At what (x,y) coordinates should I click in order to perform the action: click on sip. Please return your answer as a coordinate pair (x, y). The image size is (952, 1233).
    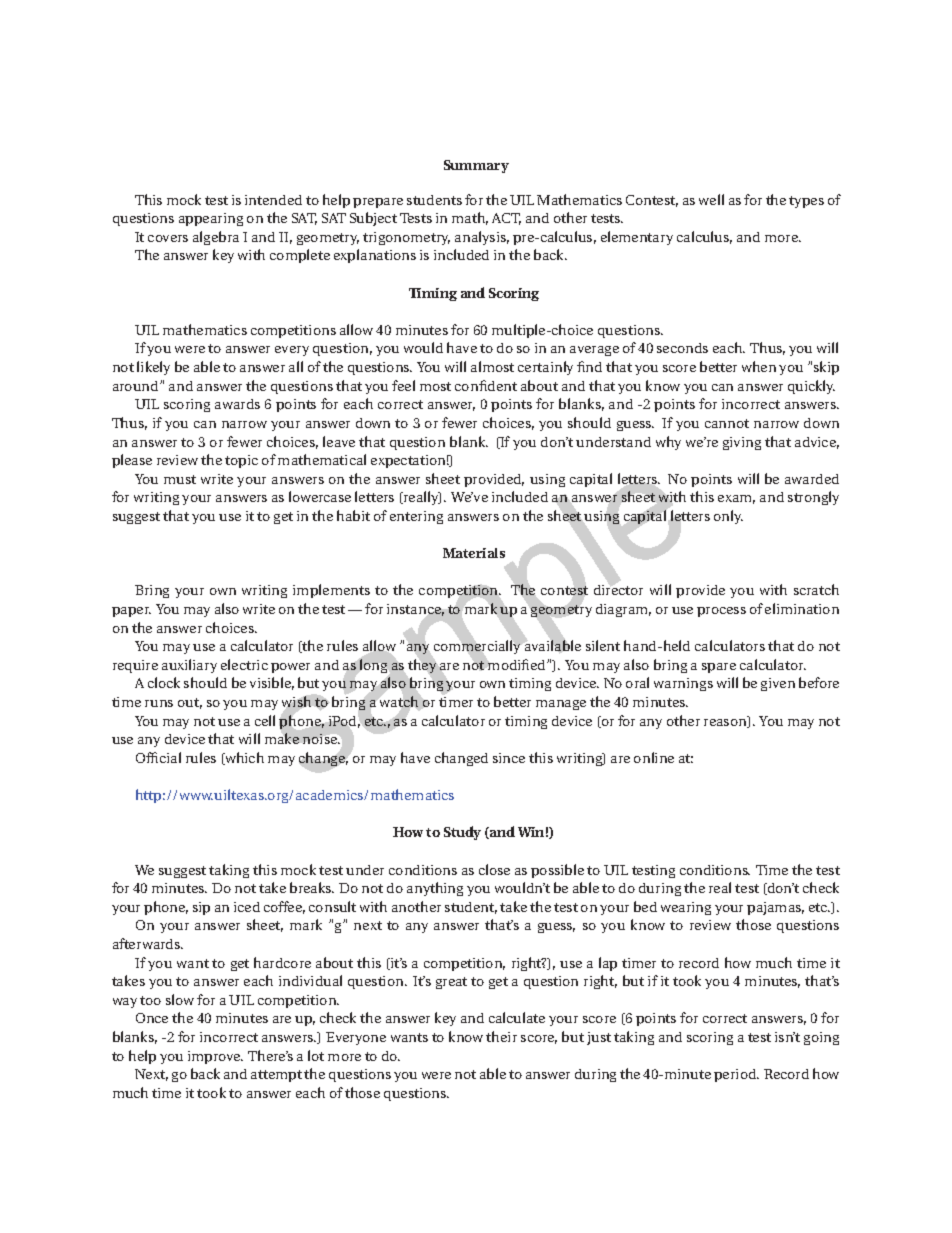
    Looking at the image, I should click on (201, 908).
